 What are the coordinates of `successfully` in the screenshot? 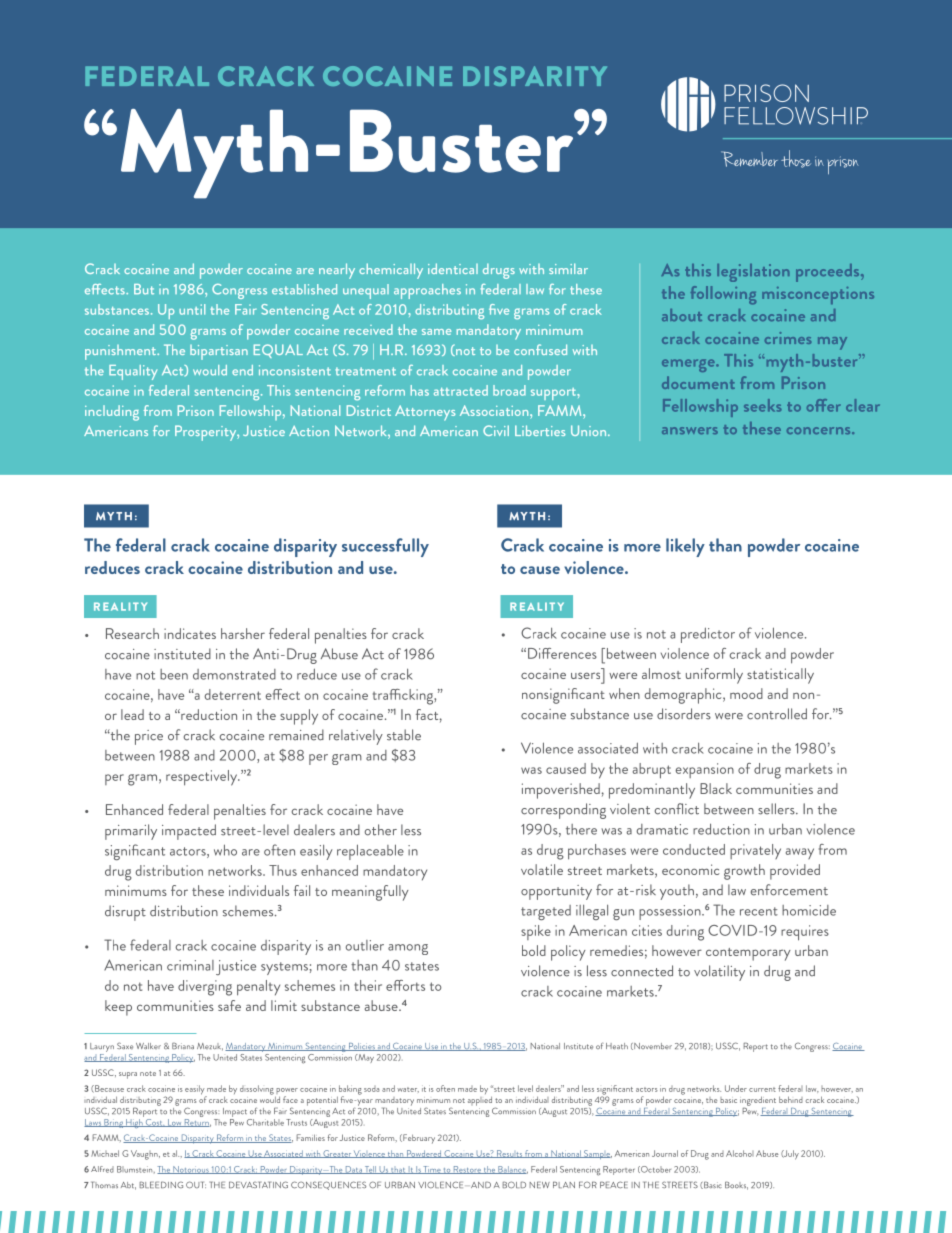 It's located at (385, 547).
